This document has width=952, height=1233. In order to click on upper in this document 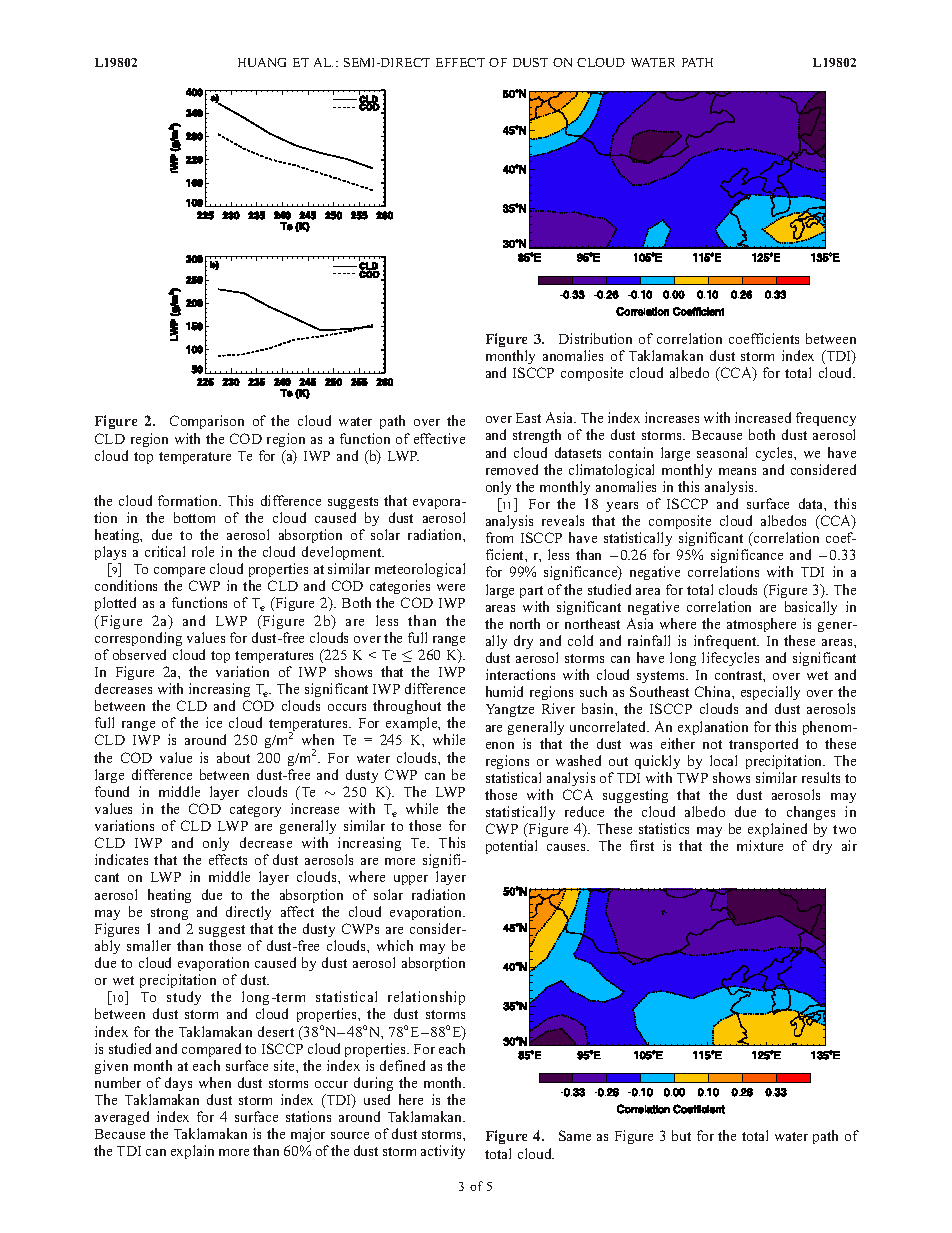, I will do `click(411, 880)`.
